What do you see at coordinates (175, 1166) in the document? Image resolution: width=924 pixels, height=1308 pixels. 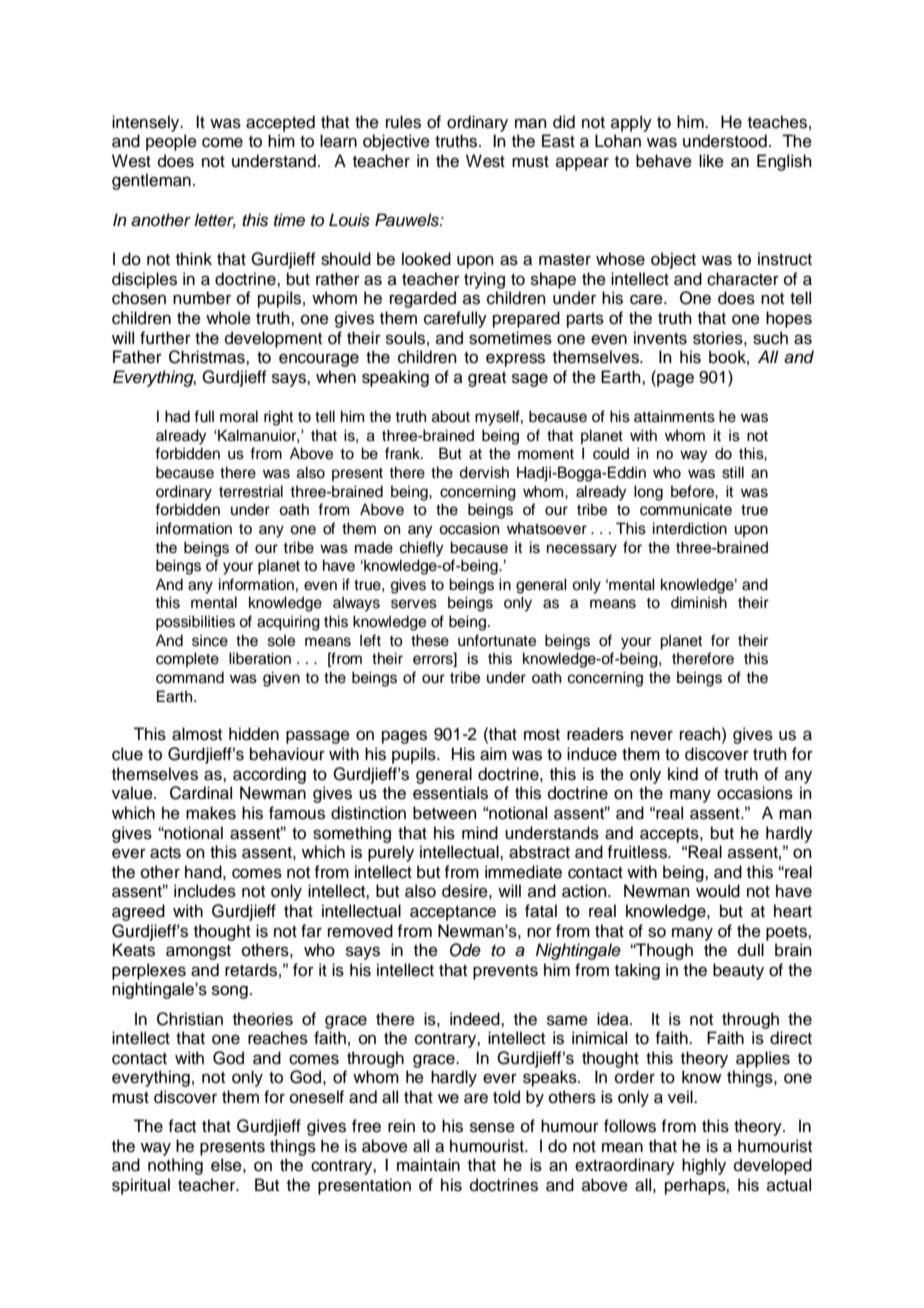 I see `nothing` at bounding box center [175, 1166].
